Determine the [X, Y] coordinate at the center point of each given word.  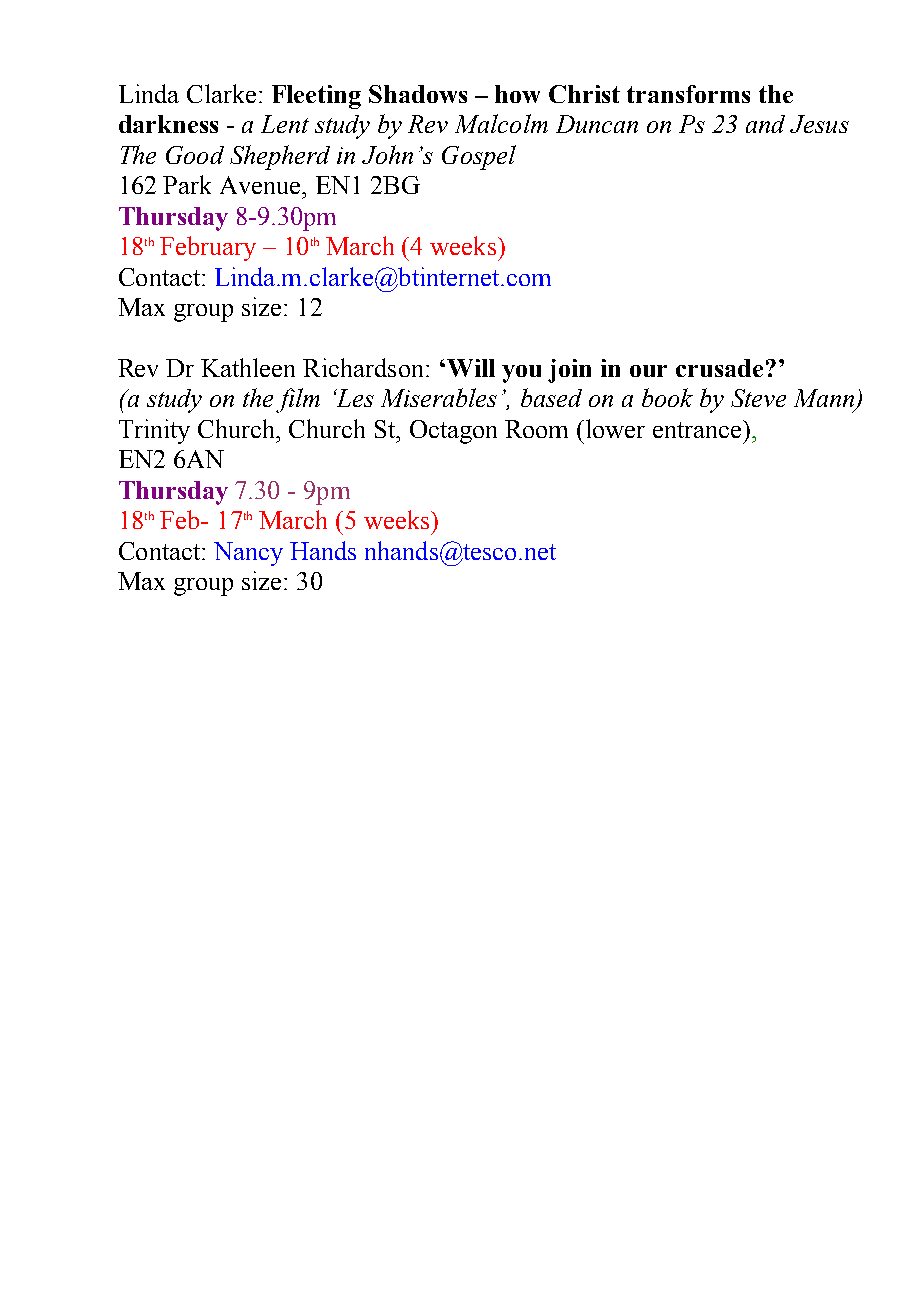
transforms [688, 94]
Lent [285, 124]
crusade [719, 368]
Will [471, 368]
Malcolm [501, 123]
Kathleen [248, 367]
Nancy [248, 554]
